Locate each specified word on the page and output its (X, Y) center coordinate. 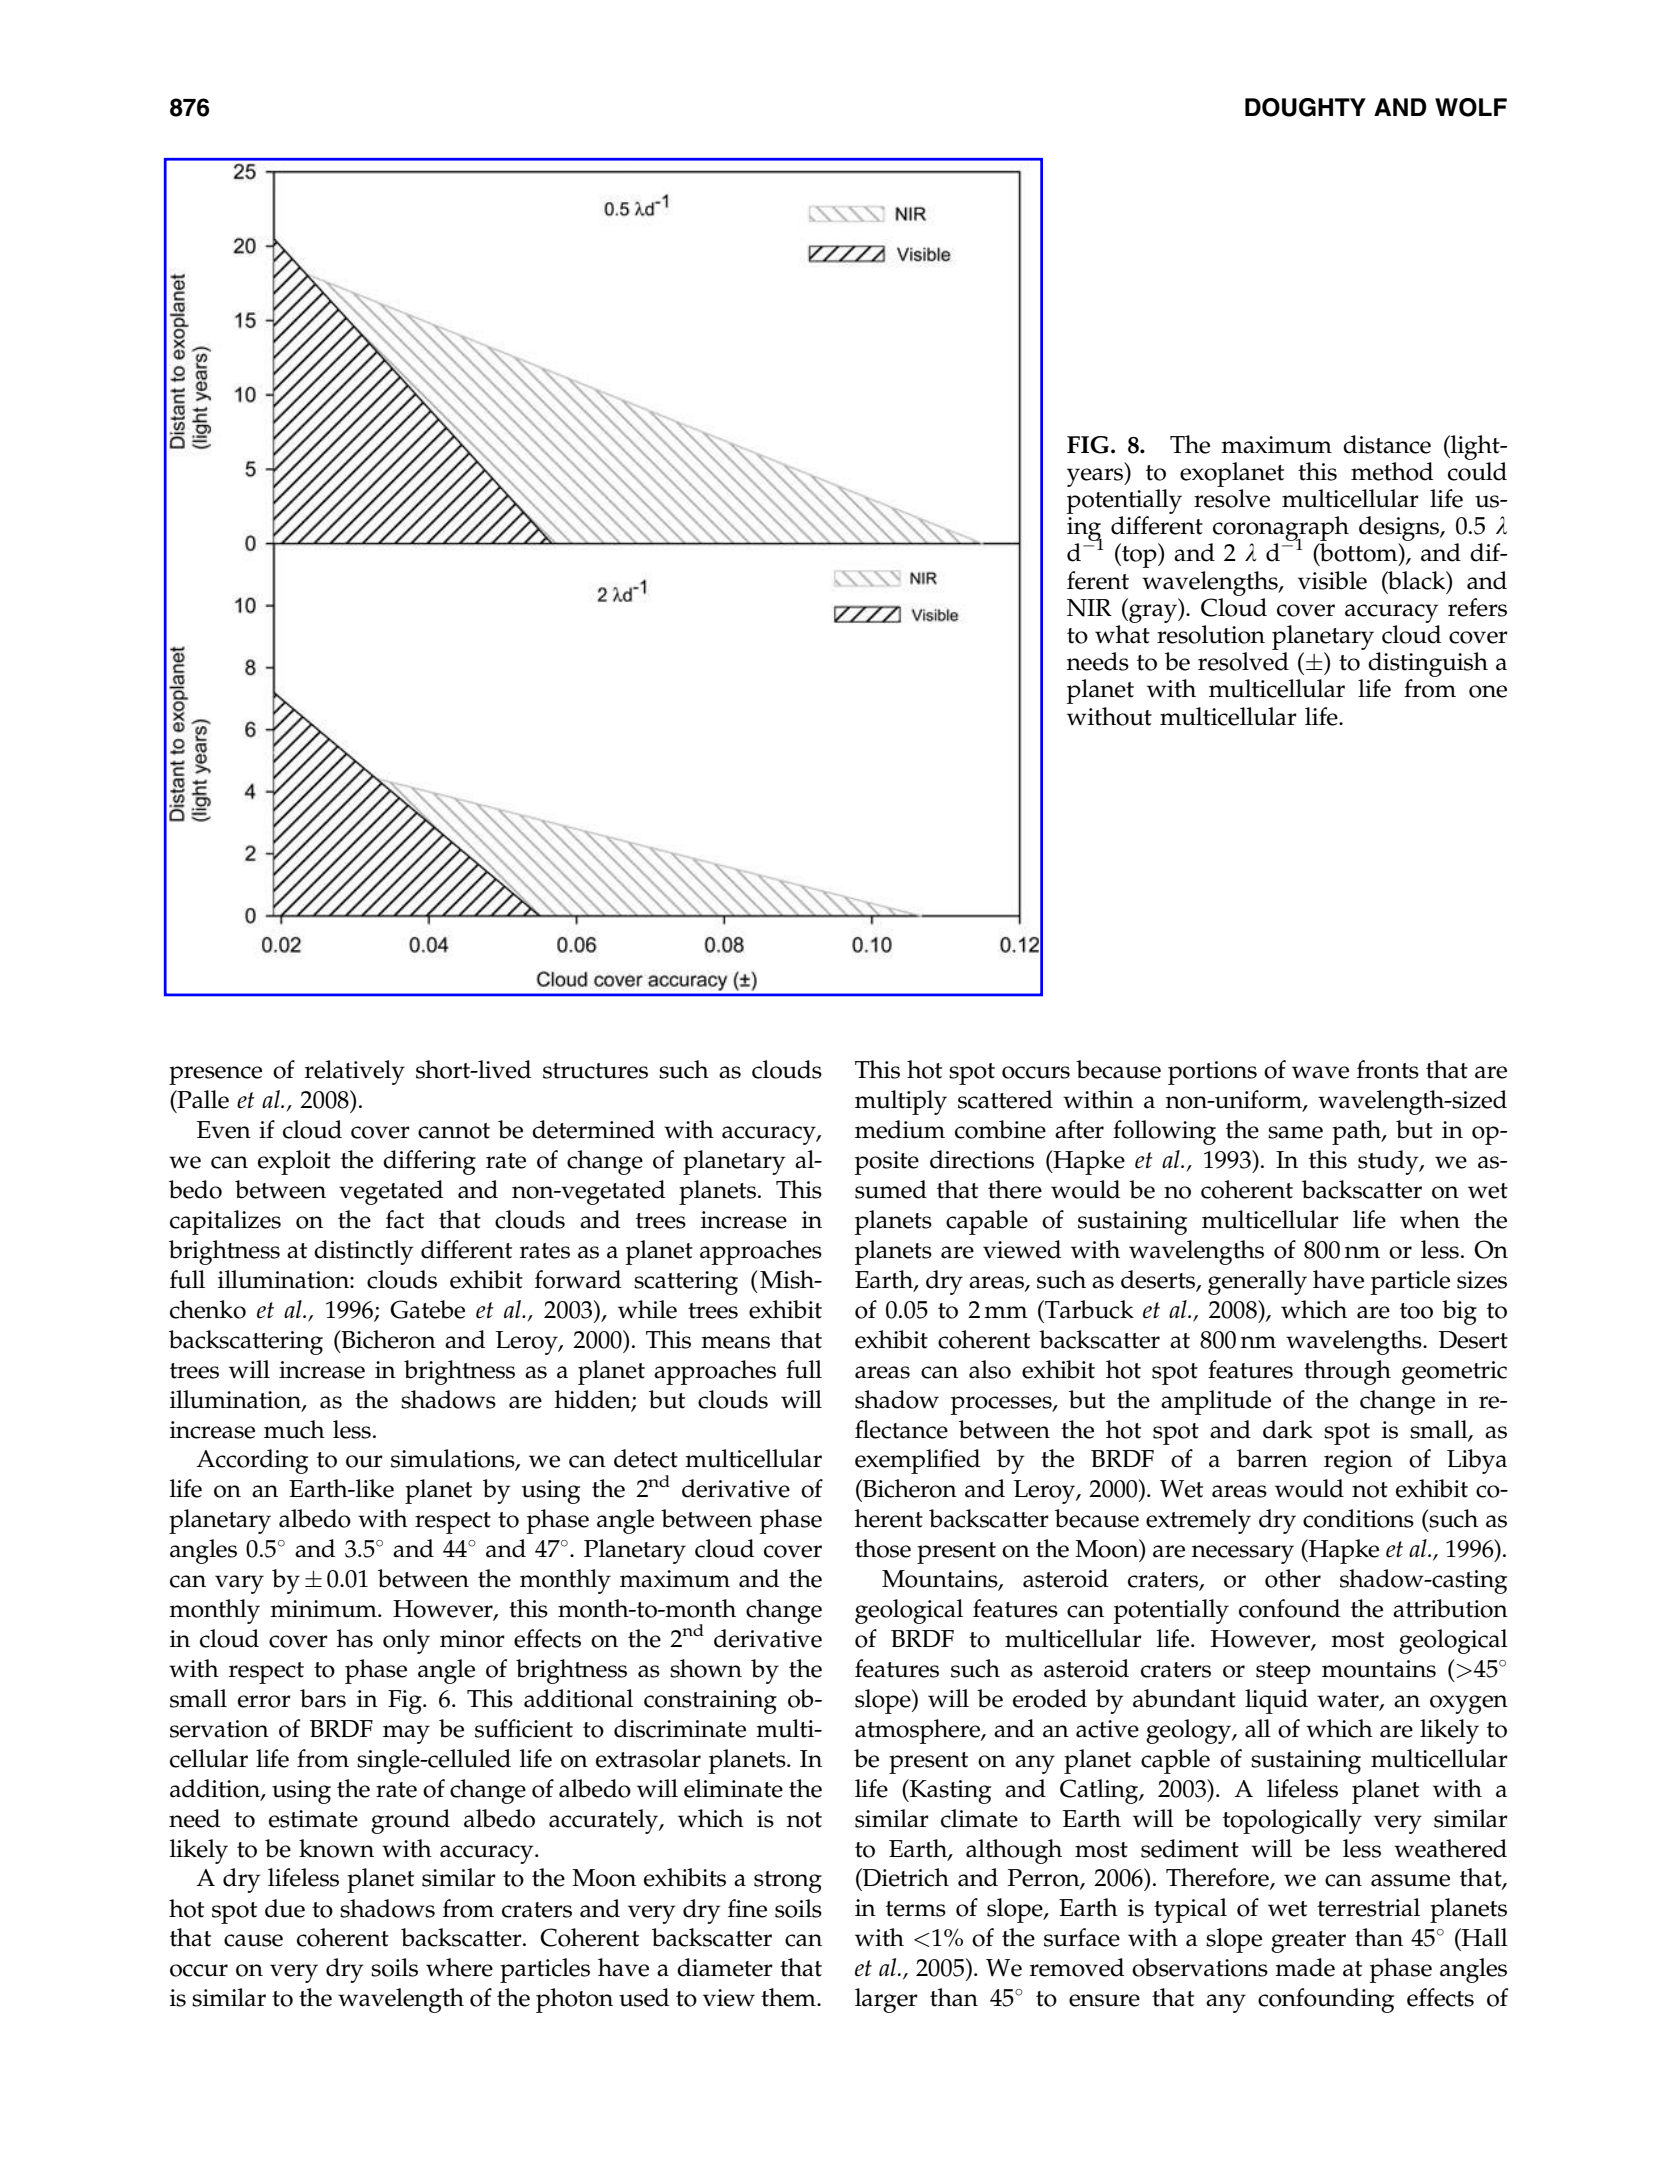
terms (916, 1909)
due (285, 1908)
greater (1308, 1942)
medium (900, 1129)
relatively (355, 1072)
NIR (1089, 608)
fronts (1388, 1069)
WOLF (1471, 107)
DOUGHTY (1305, 107)
